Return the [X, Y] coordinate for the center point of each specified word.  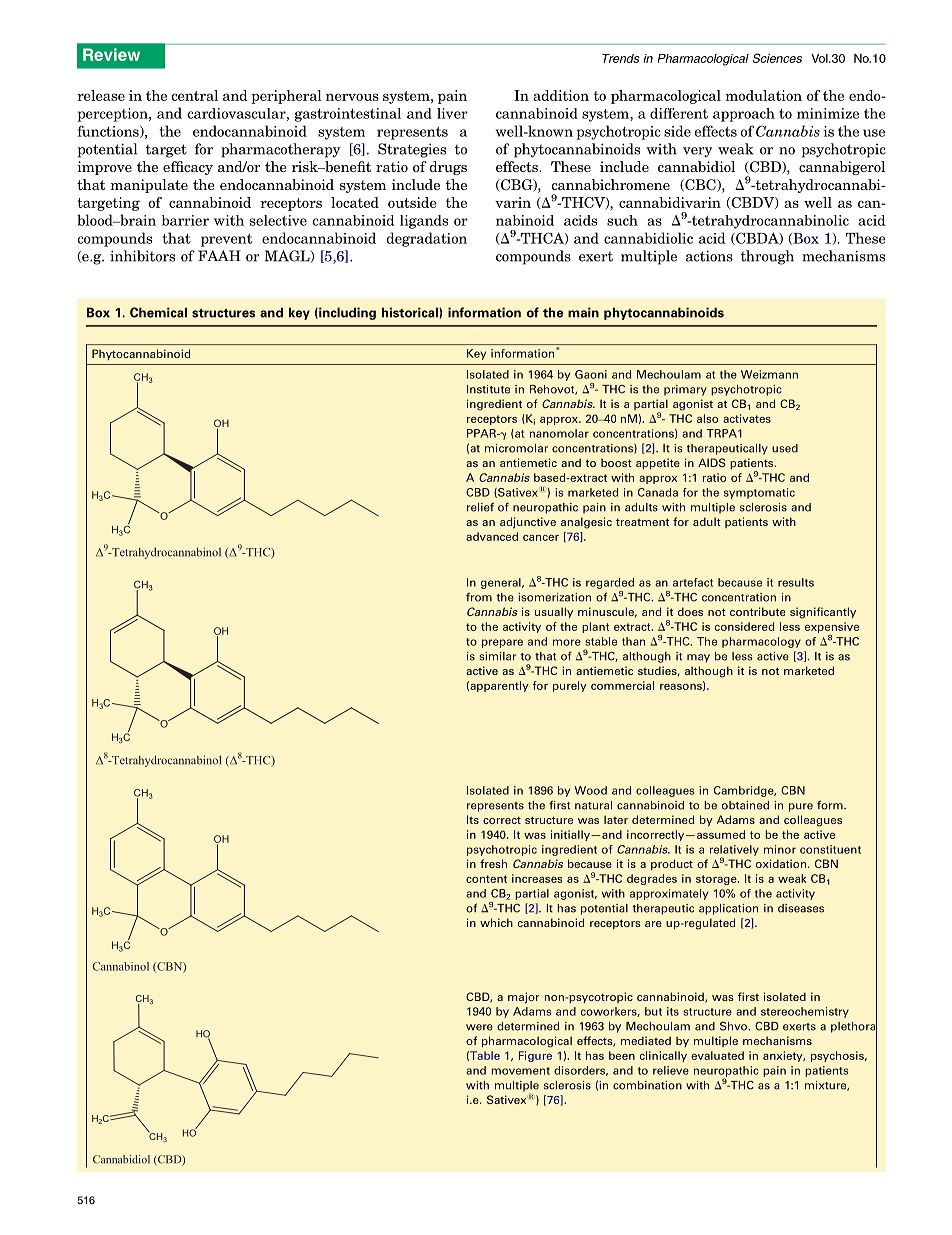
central [194, 95]
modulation [763, 95]
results [796, 582]
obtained [745, 805]
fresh [493, 863]
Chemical [158, 312]
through [767, 257]
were [479, 1027]
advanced [492, 536]
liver [452, 113]
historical [411, 312]
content [486, 879]
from [479, 597]
